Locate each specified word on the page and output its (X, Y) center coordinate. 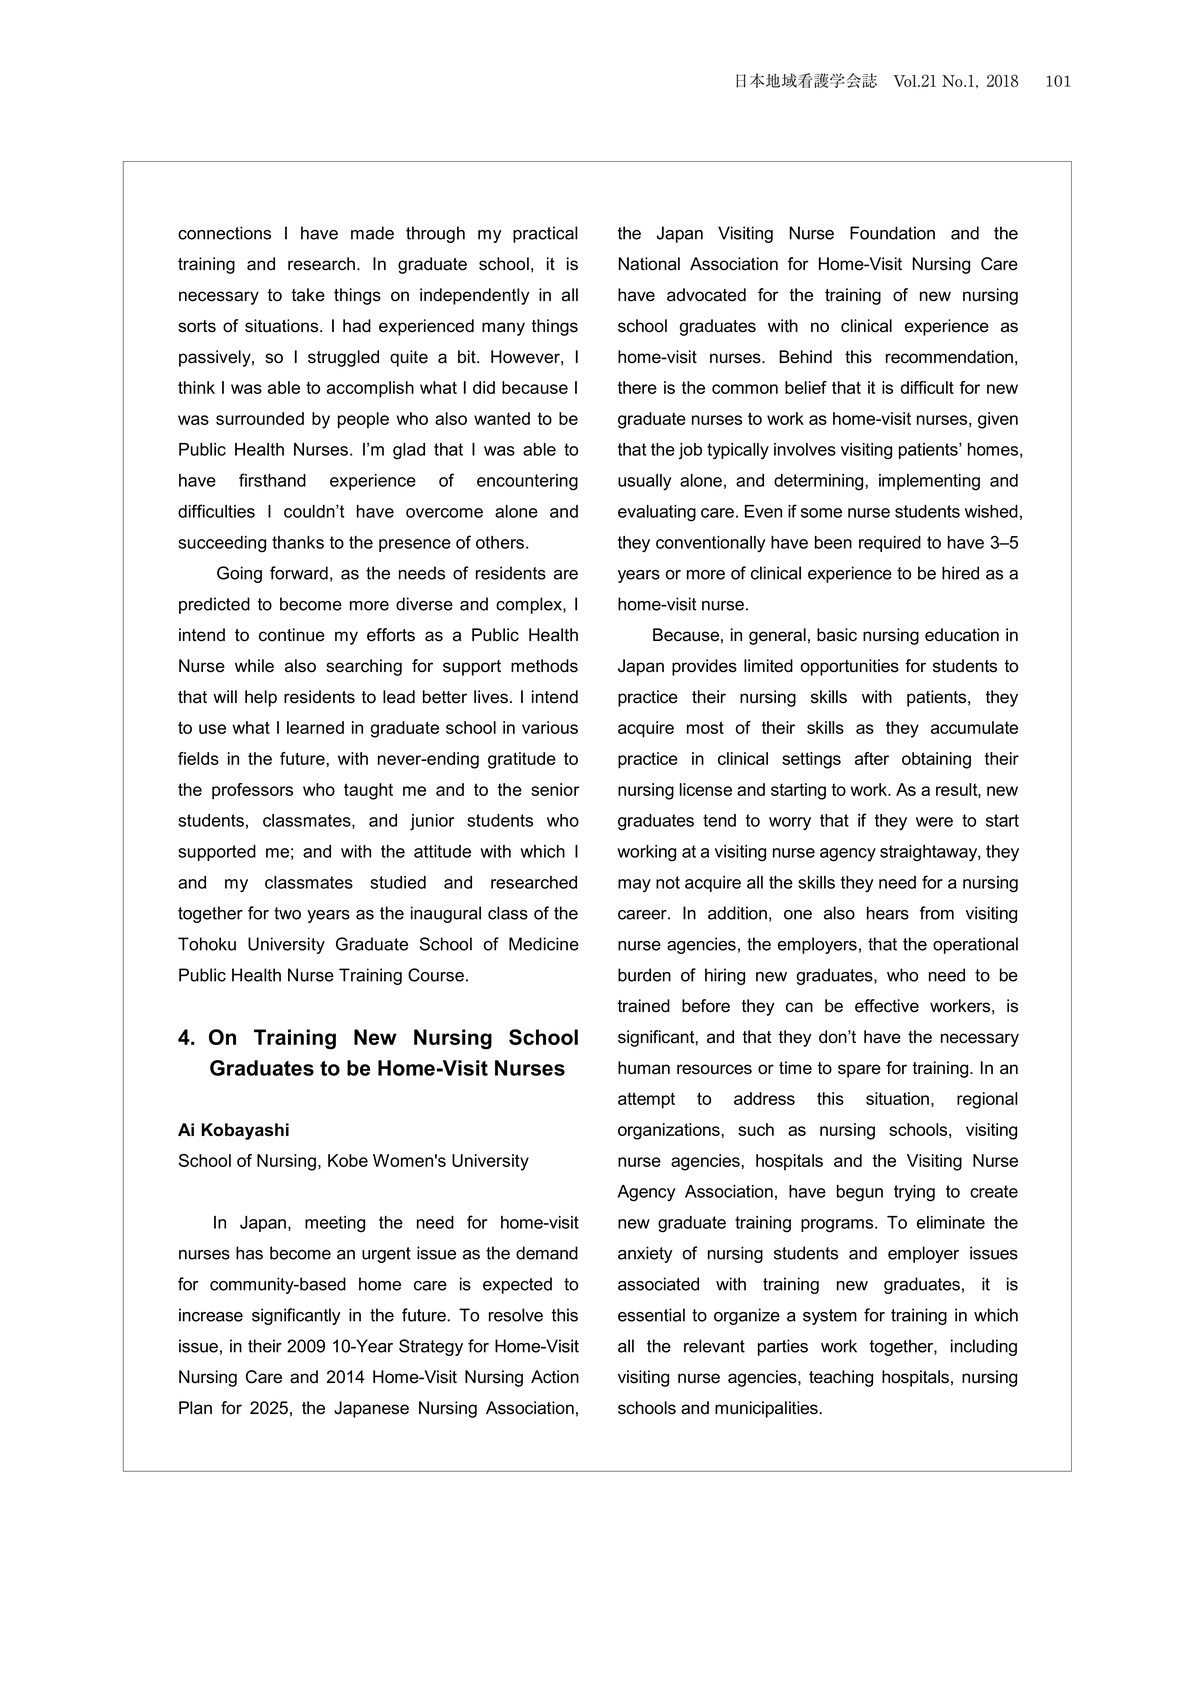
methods (544, 666)
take (308, 295)
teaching (841, 1378)
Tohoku (207, 944)
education (962, 635)
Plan (195, 1408)
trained (643, 1006)
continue (292, 635)
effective (887, 1006)
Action (555, 1377)
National (649, 264)
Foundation (892, 233)
